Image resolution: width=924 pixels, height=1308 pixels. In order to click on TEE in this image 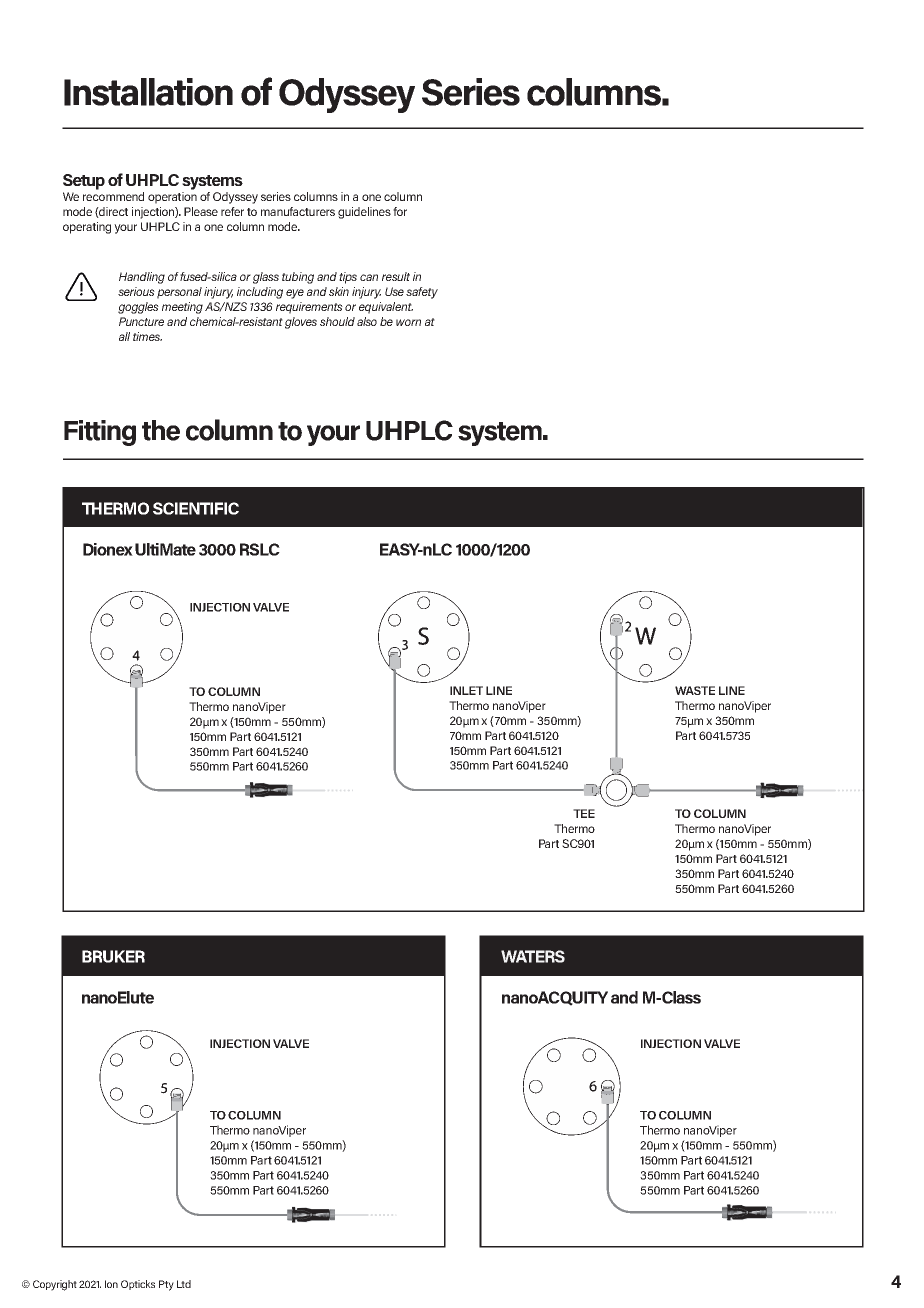, I will do `click(584, 813)`.
